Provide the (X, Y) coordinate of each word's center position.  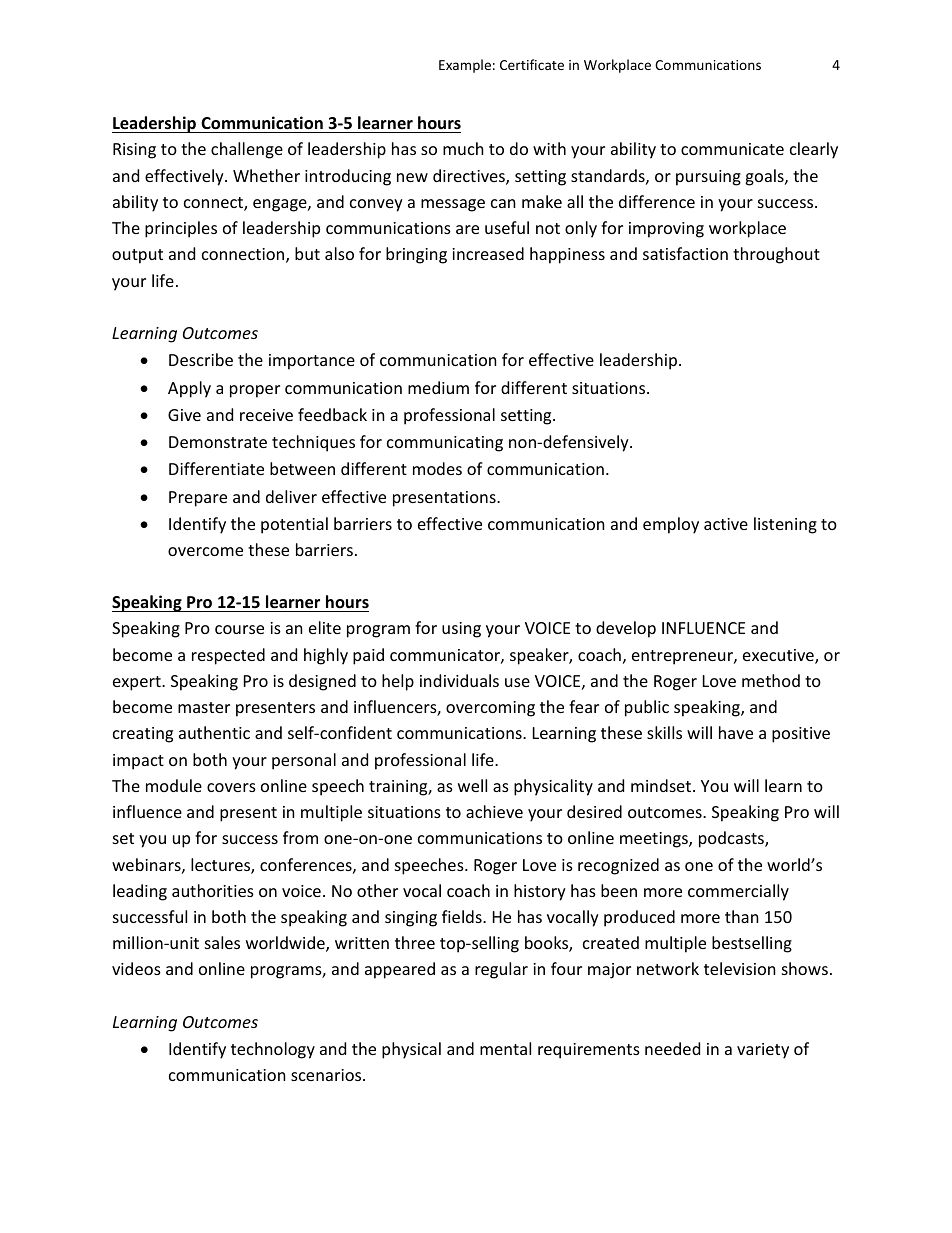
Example (465, 66)
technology (273, 1050)
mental (505, 1048)
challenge (247, 150)
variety (763, 1051)
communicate (732, 149)
